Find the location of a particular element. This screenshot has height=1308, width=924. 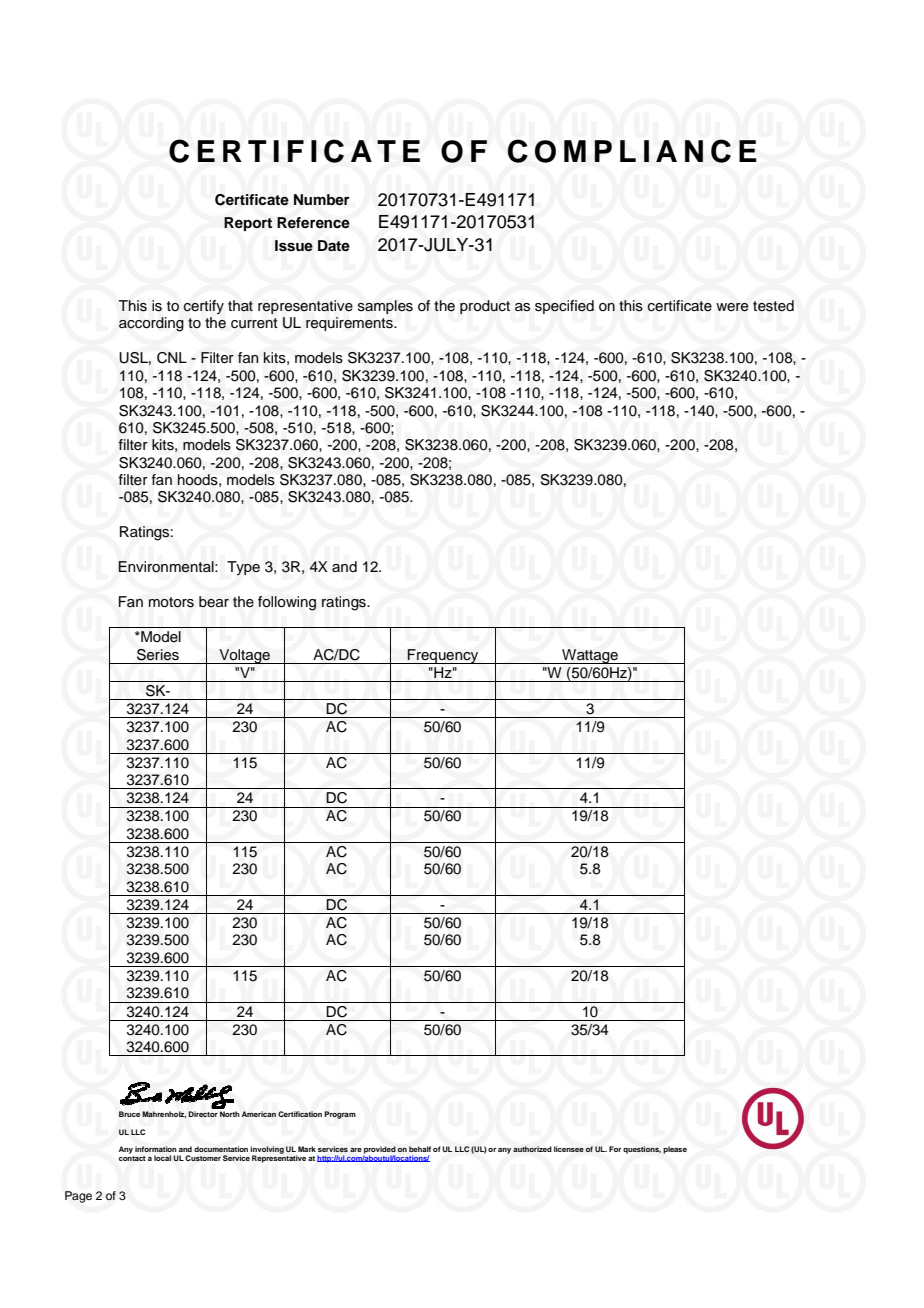

Wattage is located at coordinates (590, 656).
